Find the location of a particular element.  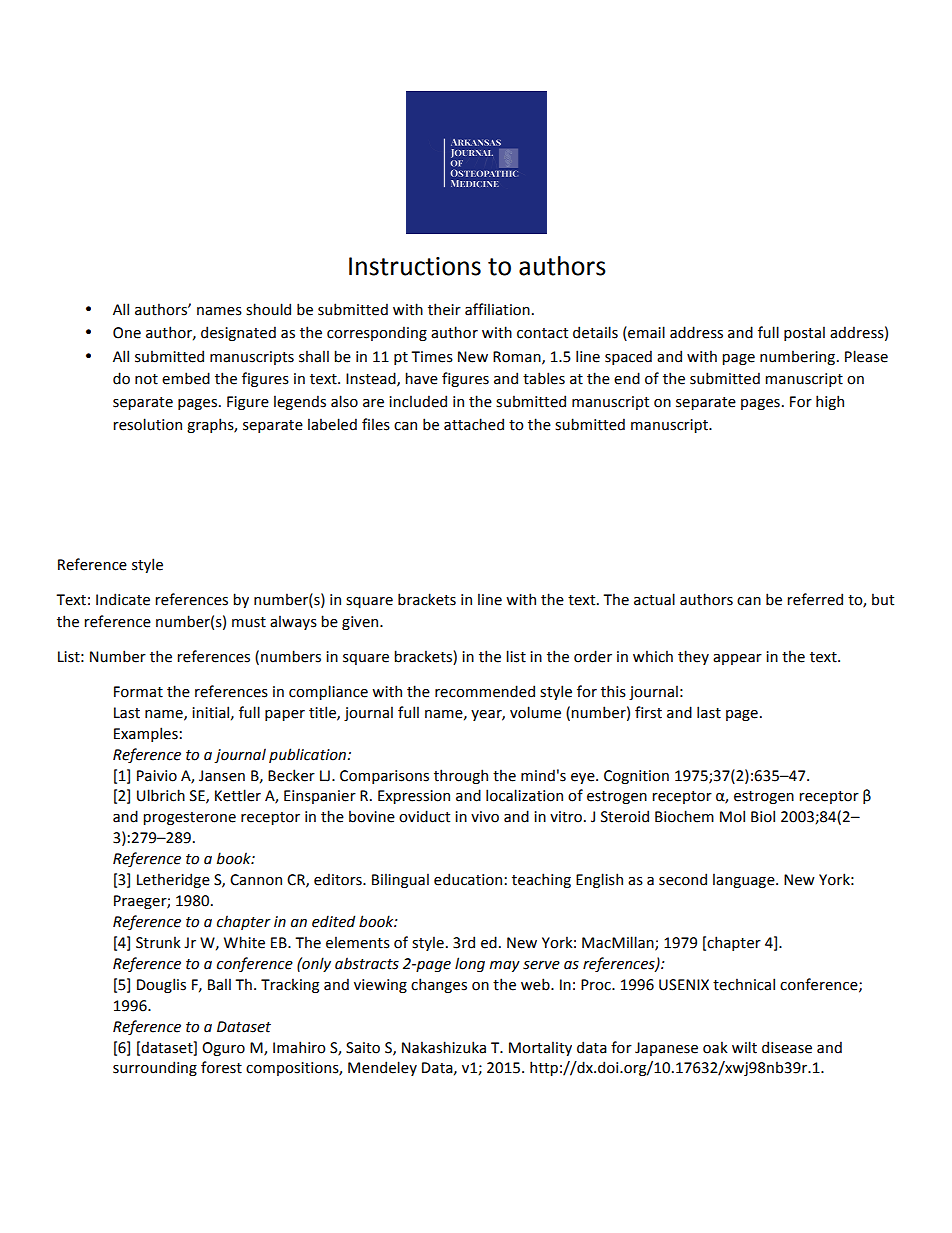

appear is located at coordinates (737, 659).
